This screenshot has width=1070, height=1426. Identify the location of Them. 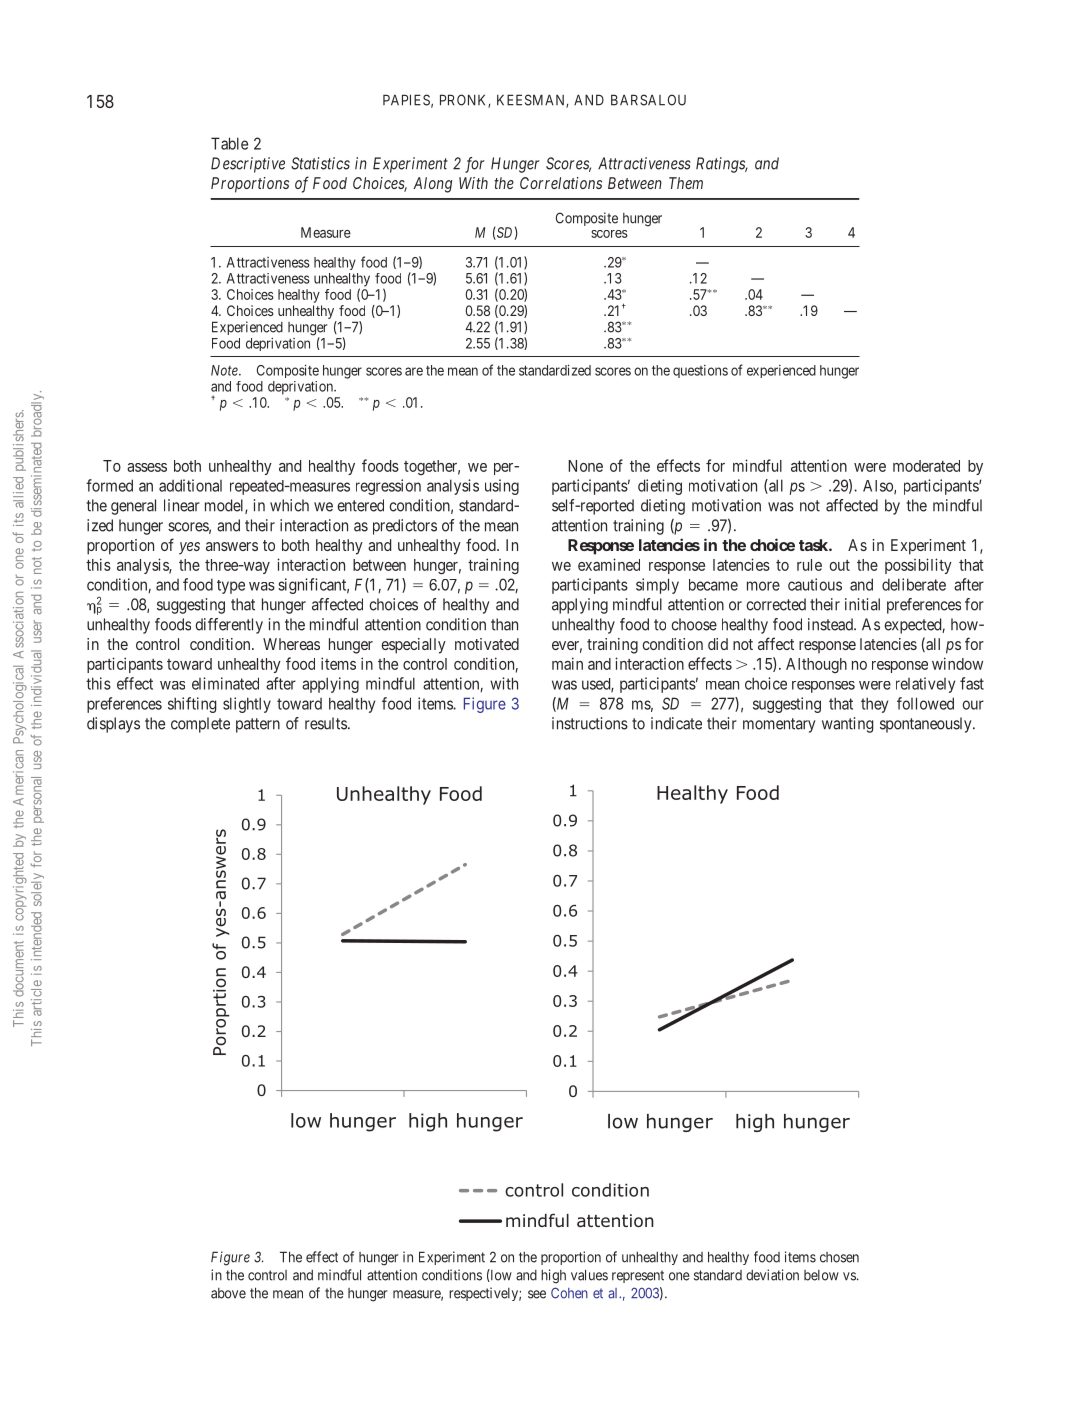
(686, 183).
